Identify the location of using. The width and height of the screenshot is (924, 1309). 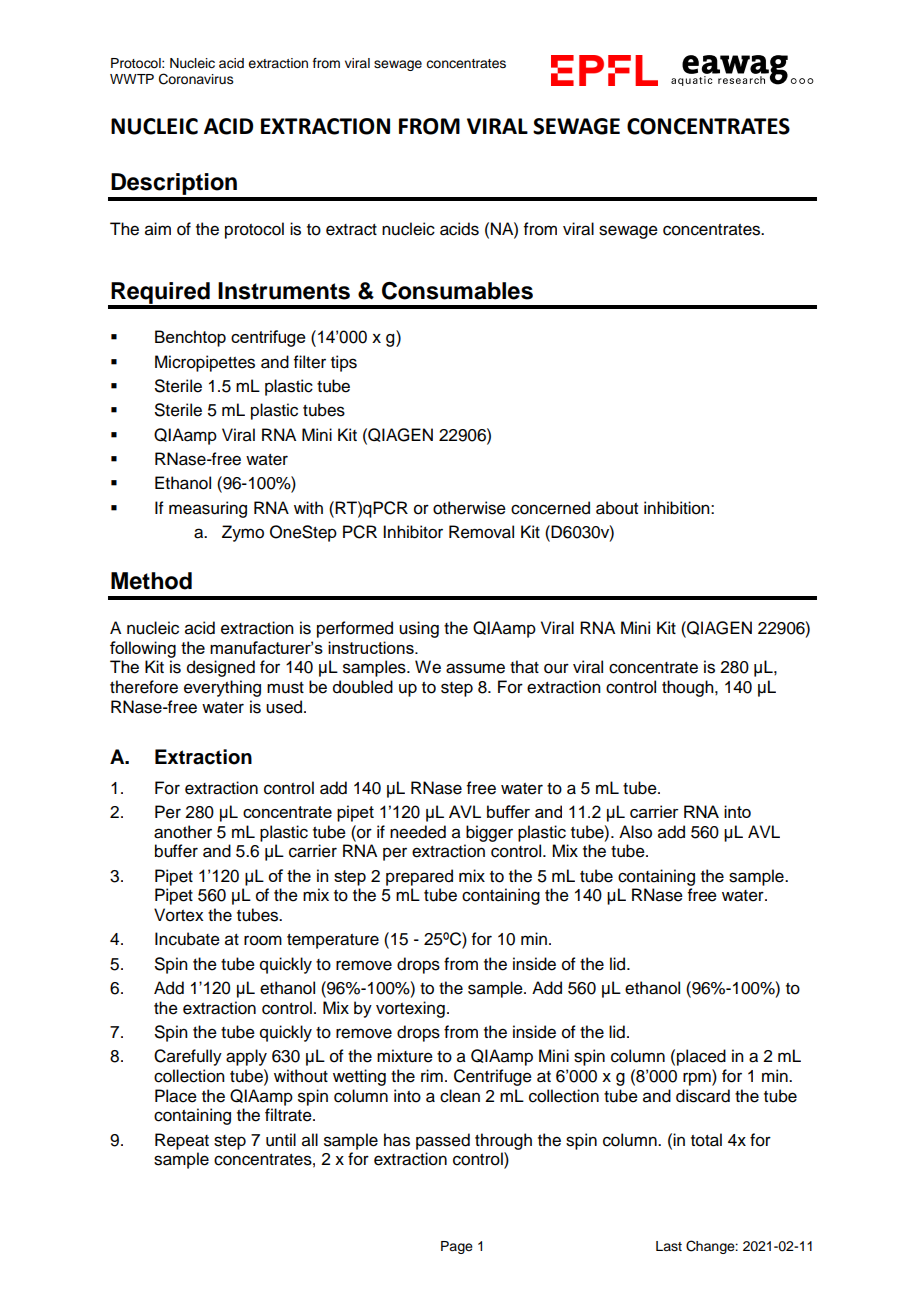
(419, 629).
